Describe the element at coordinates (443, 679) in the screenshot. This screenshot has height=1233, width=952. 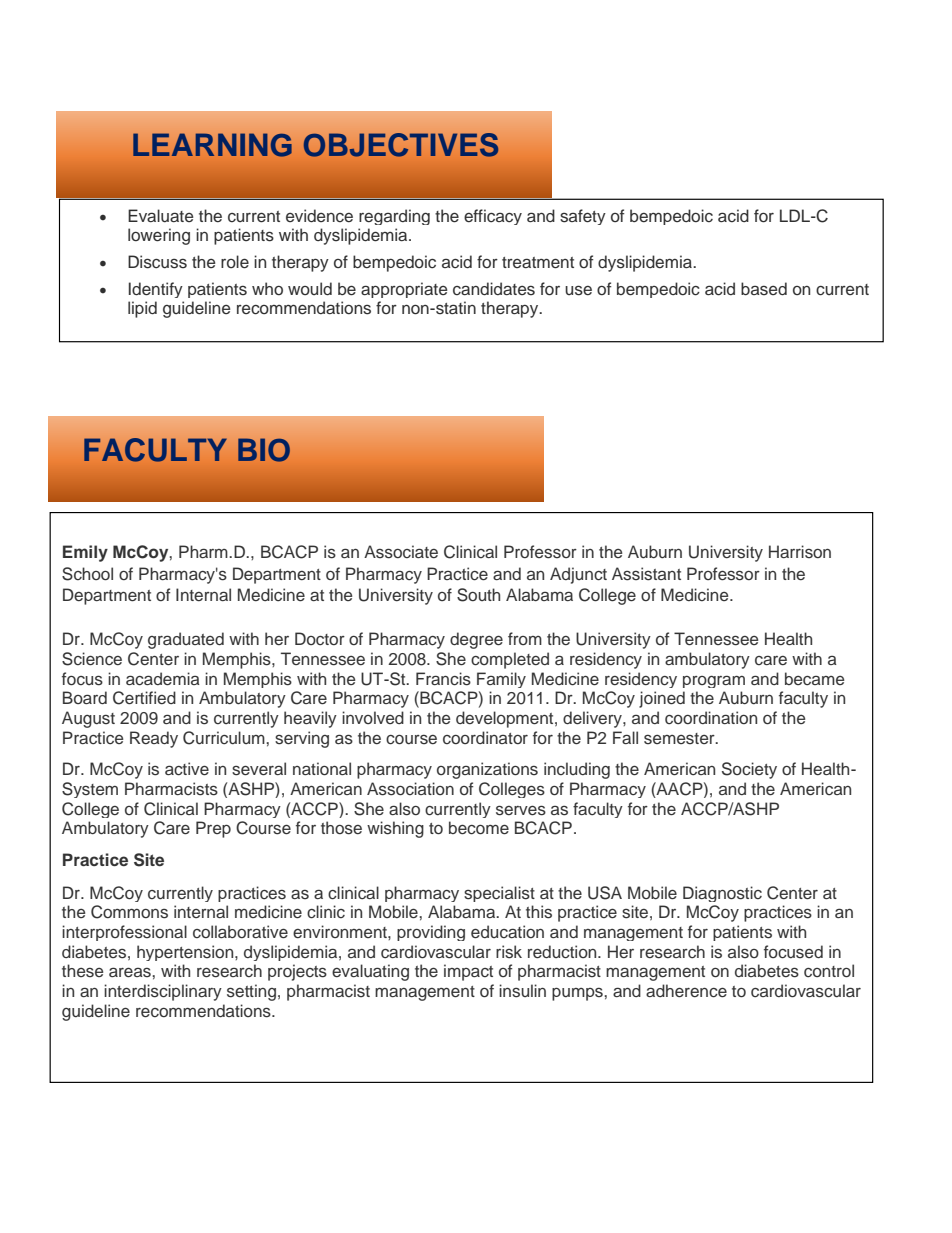
I see `Francis` at that location.
